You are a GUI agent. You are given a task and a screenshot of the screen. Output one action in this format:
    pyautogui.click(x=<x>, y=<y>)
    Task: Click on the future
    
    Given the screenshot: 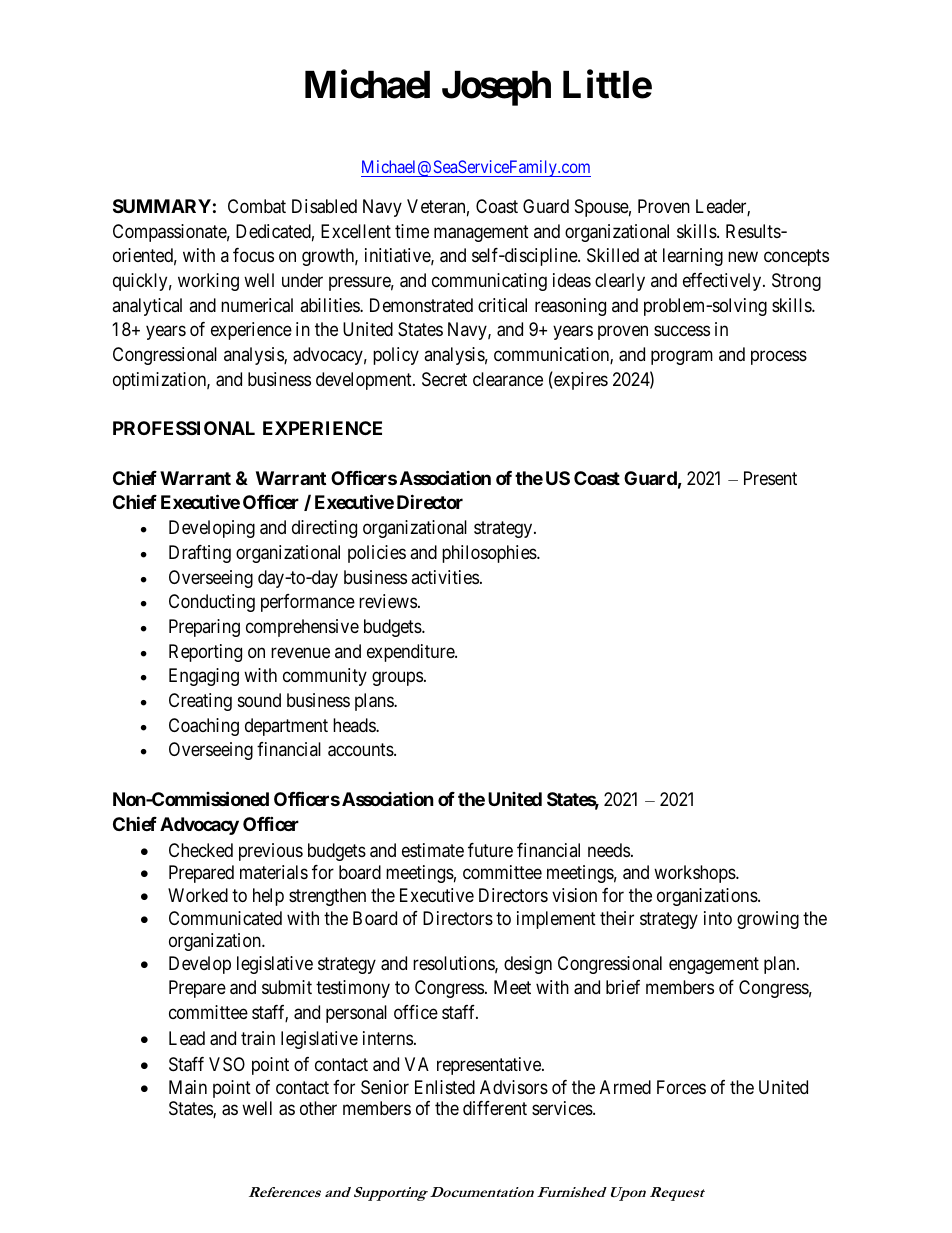 What is the action you would take?
    pyautogui.click(x=490, y=850)
